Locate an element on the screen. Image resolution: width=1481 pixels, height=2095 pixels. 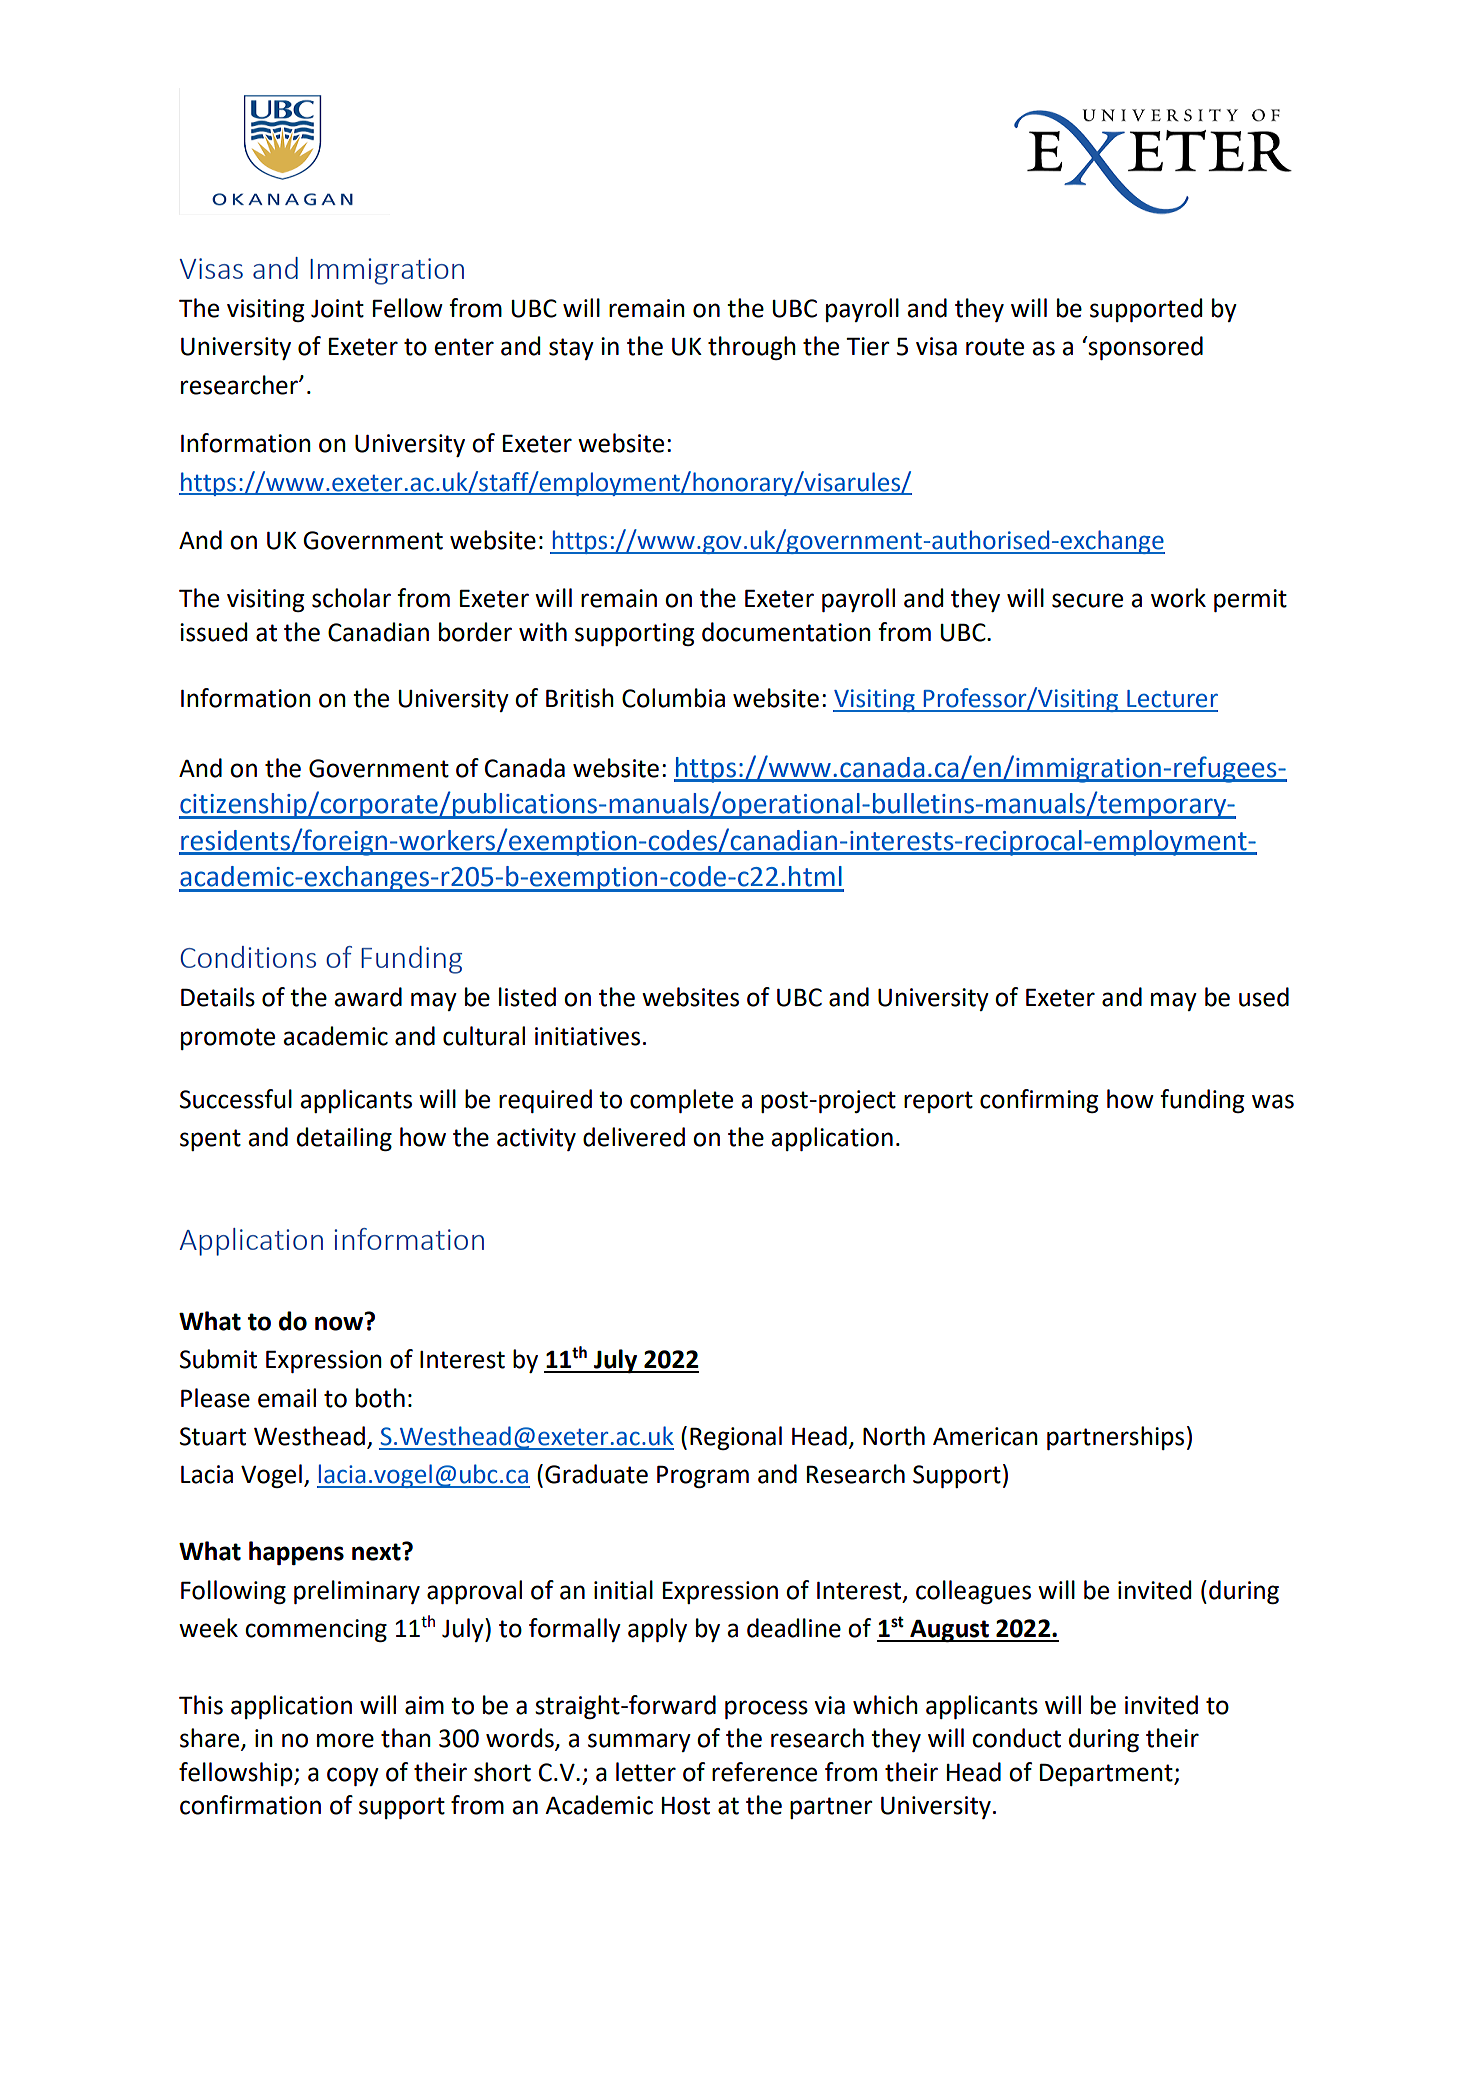
complete is located at coordinates (681, 1101).
